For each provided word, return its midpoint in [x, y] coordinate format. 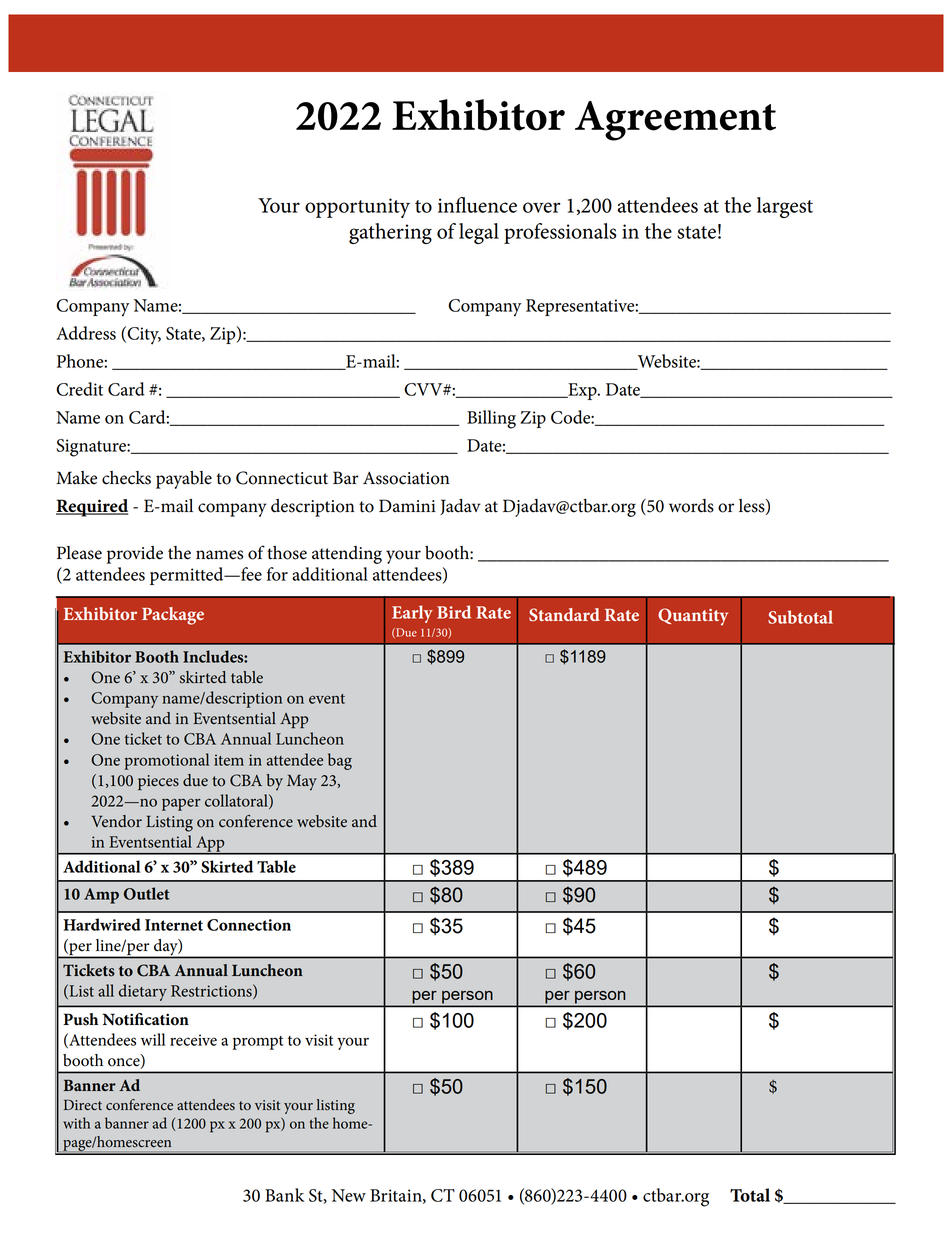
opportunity [357, 208]
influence [477, 205]
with [76, 1123]
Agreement [675, 121]
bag [340, 761]
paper [181, 805]
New [349, 1195]
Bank [284, 1195]
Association [406, 478]
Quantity [693, 617]
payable [184, 480]
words [691, 506]
